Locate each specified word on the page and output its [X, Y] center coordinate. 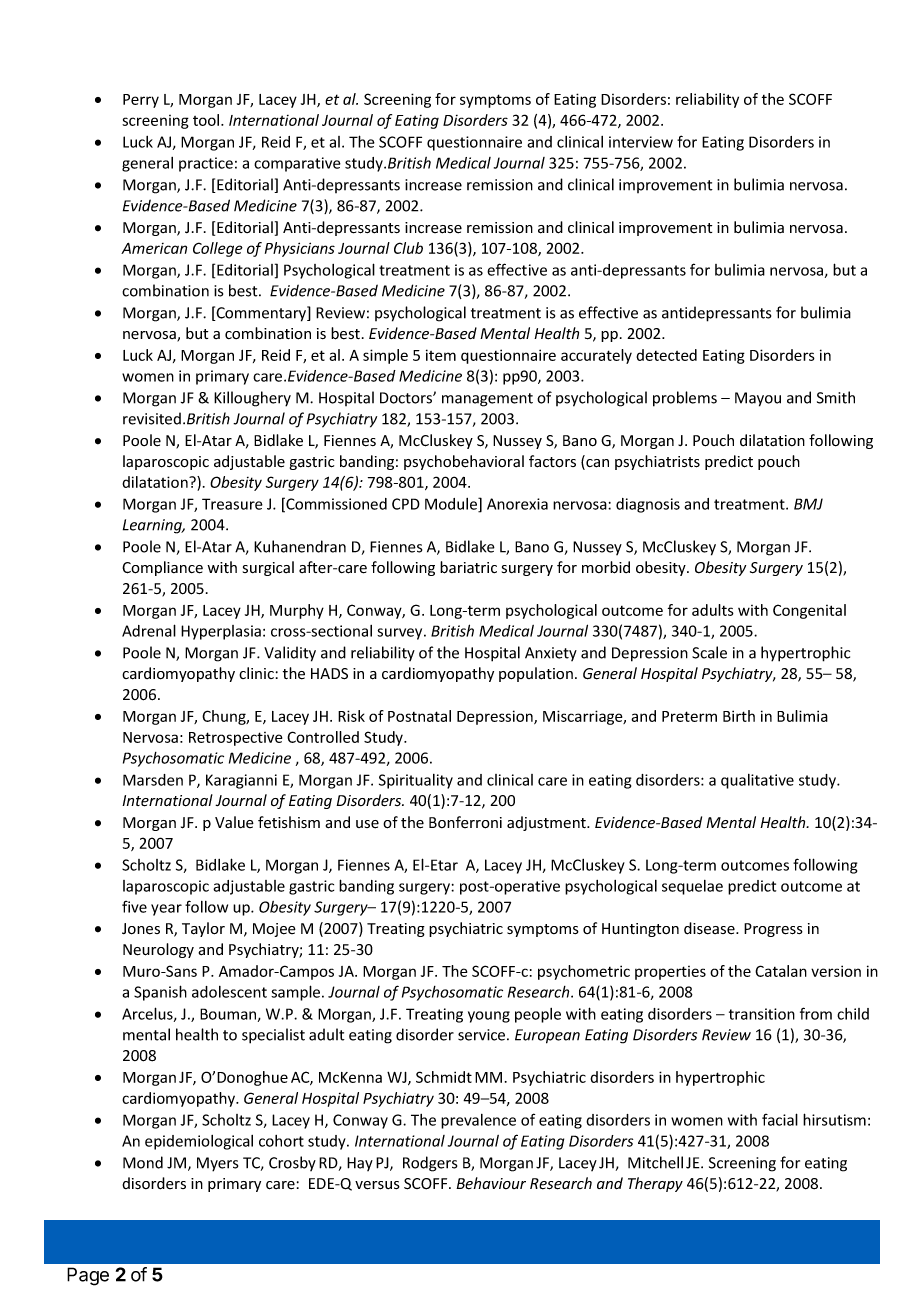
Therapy [655, 1184]
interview [641, 142]
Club [408, 248]
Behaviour [491, 1183]
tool [207, 120]
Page [88, 1276]
